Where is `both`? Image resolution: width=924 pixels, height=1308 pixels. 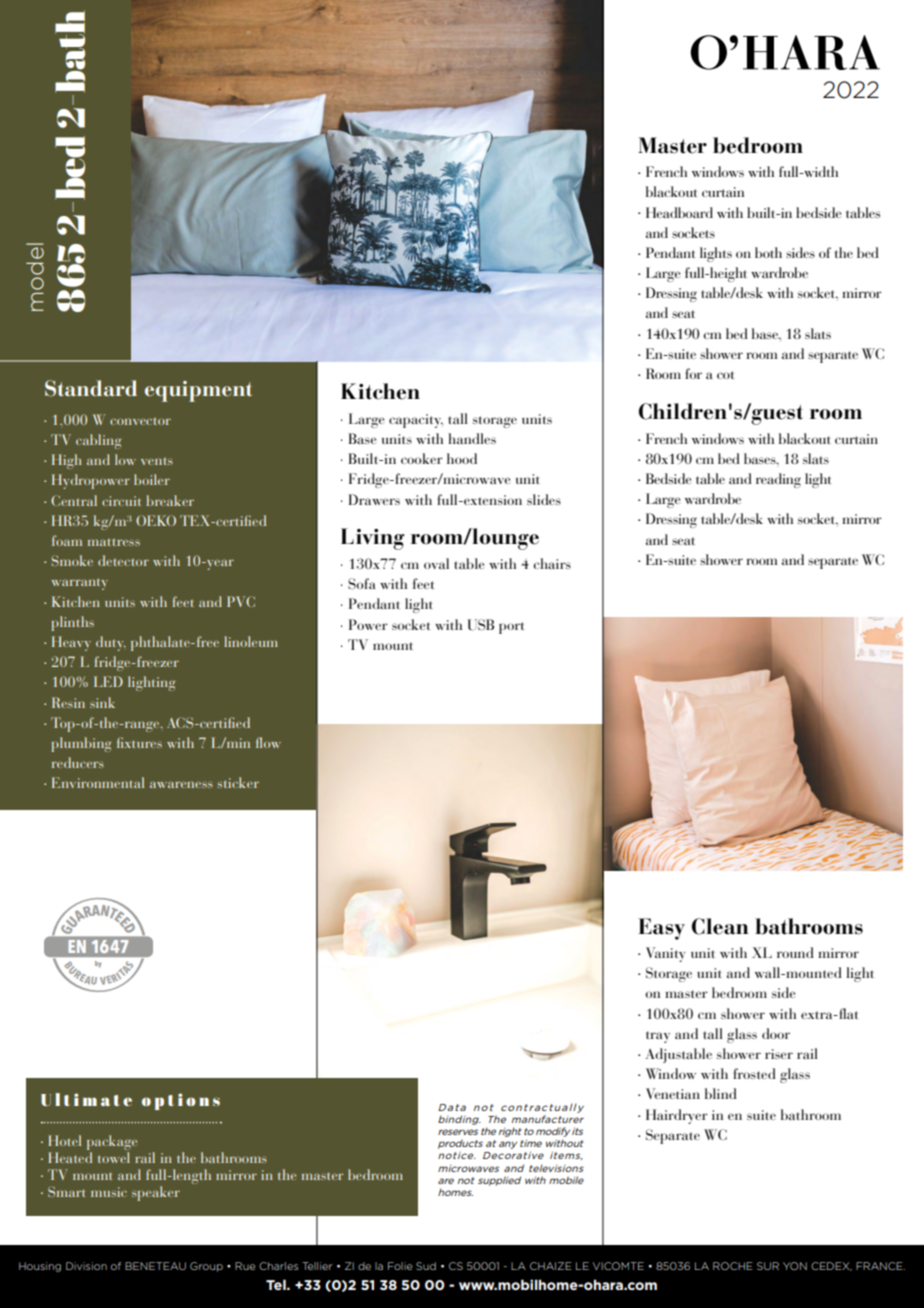
both is located at coordinates (768, 252).
